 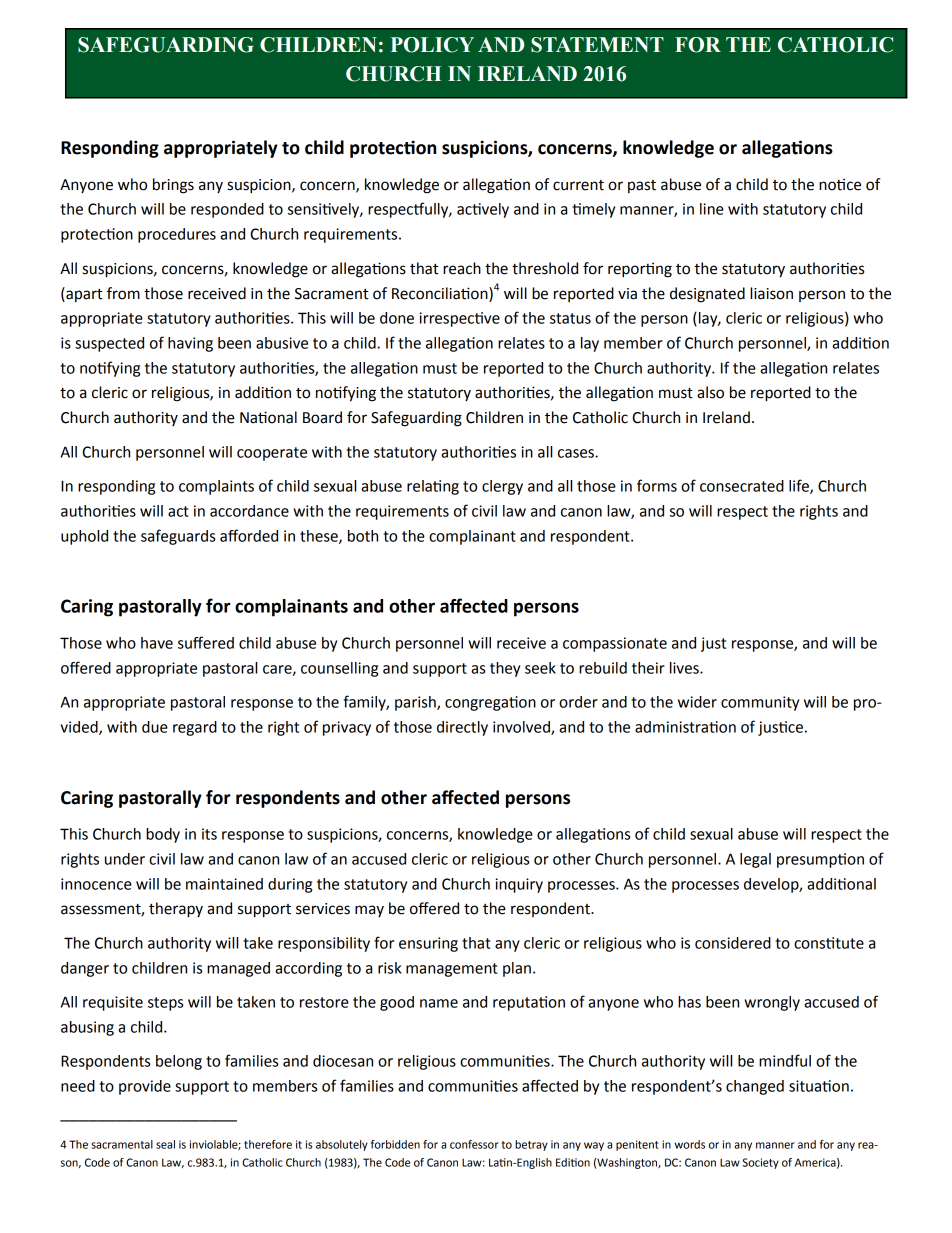 What do you see at coordinates (685, 727) in the screenshot?
I see `administration` at bounding box center [685, 727].
